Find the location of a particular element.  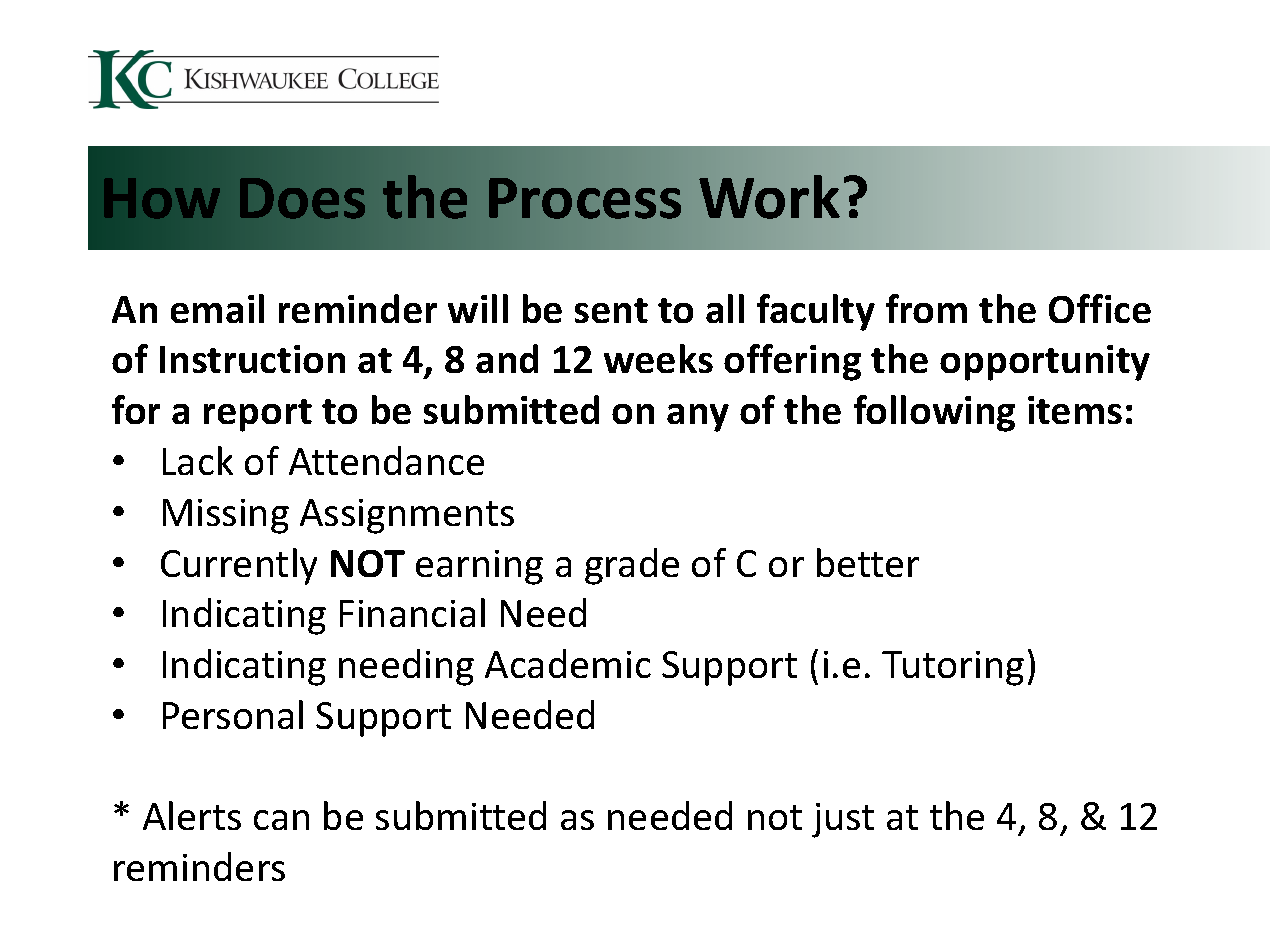

Missing is located at coordinates (226, 516).
